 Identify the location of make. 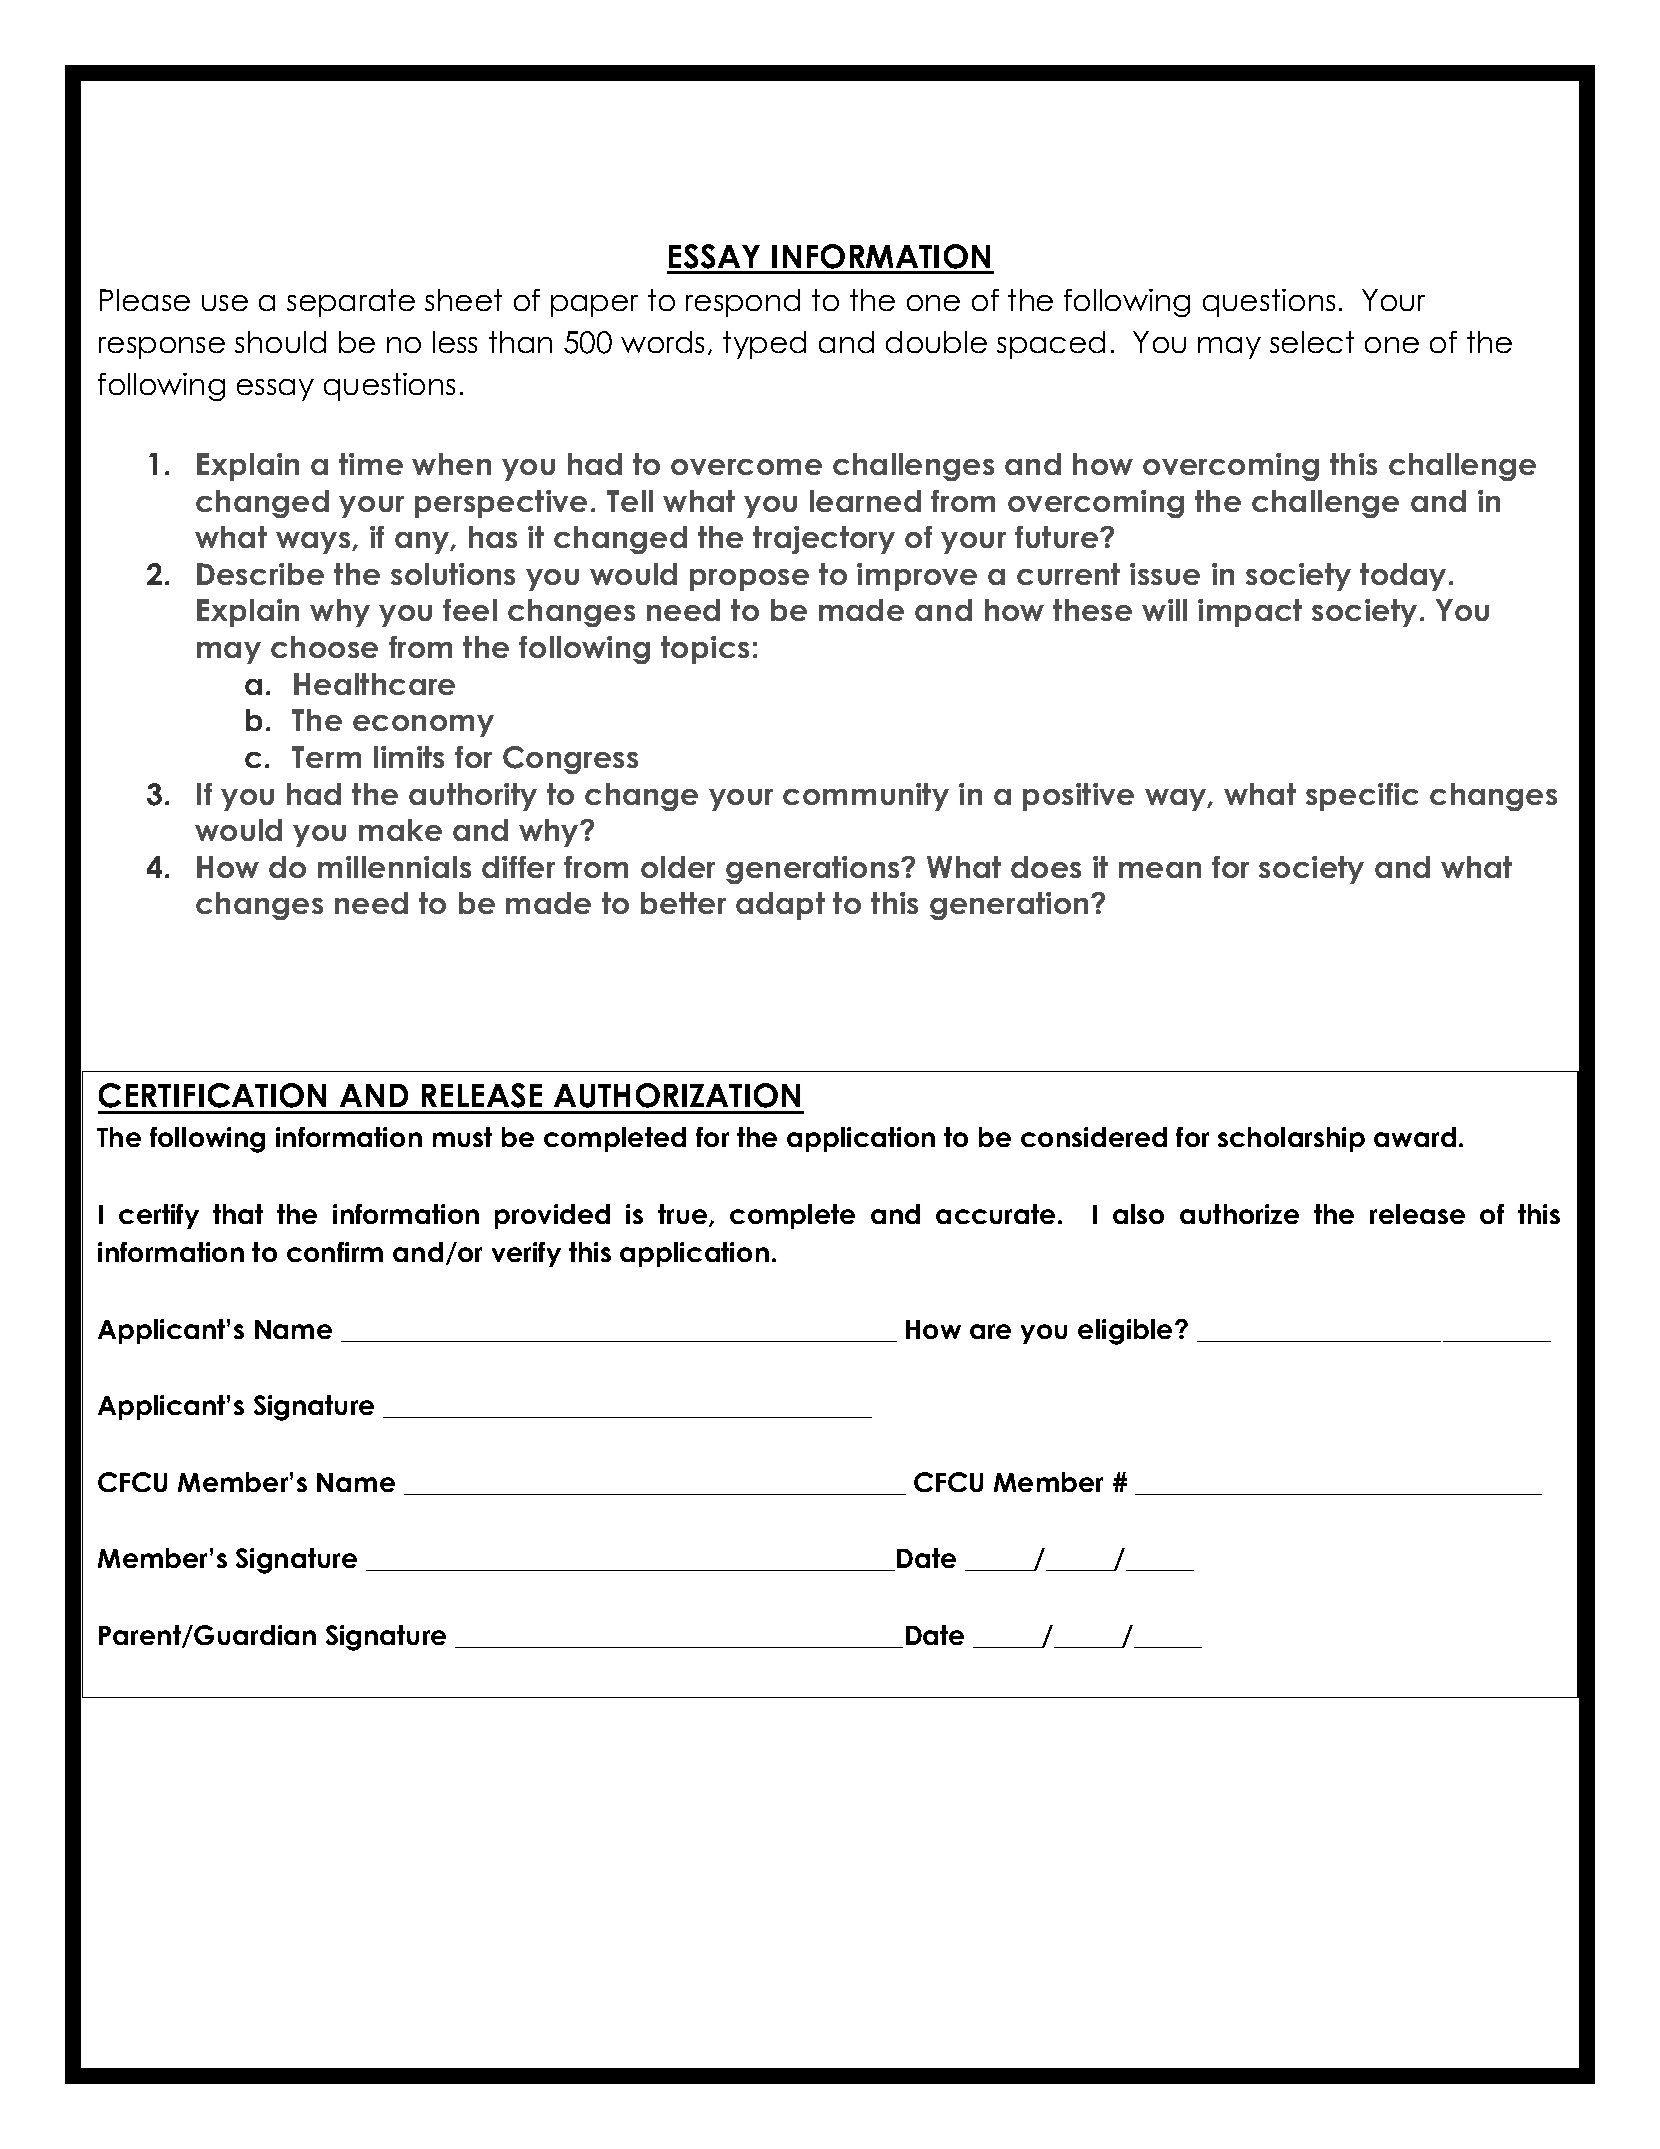
(400, 830).
